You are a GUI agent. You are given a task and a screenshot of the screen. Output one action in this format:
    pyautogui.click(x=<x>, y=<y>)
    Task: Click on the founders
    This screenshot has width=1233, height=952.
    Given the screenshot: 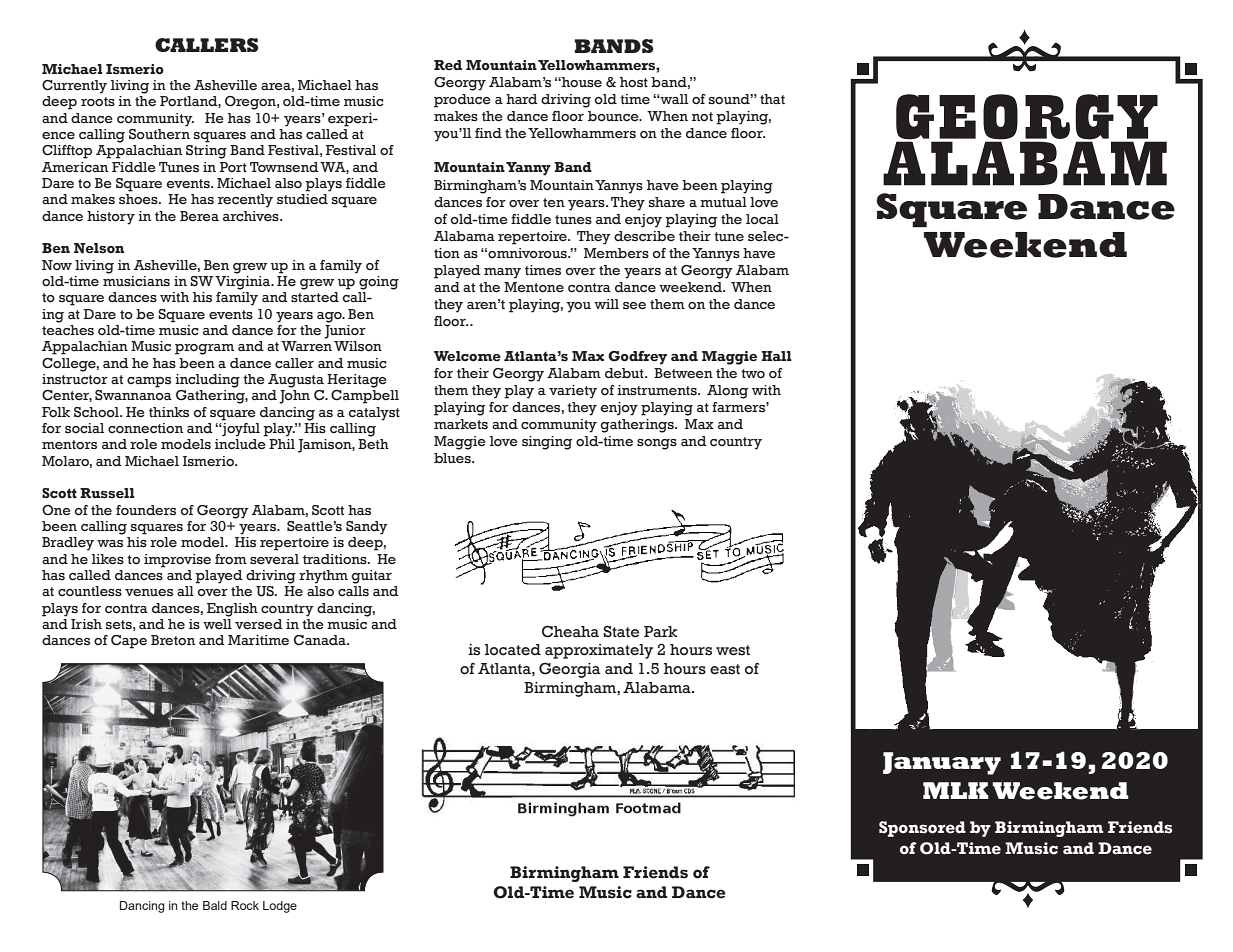 What is the action you would take?
    pyautogui.click(x=146, y=510)
